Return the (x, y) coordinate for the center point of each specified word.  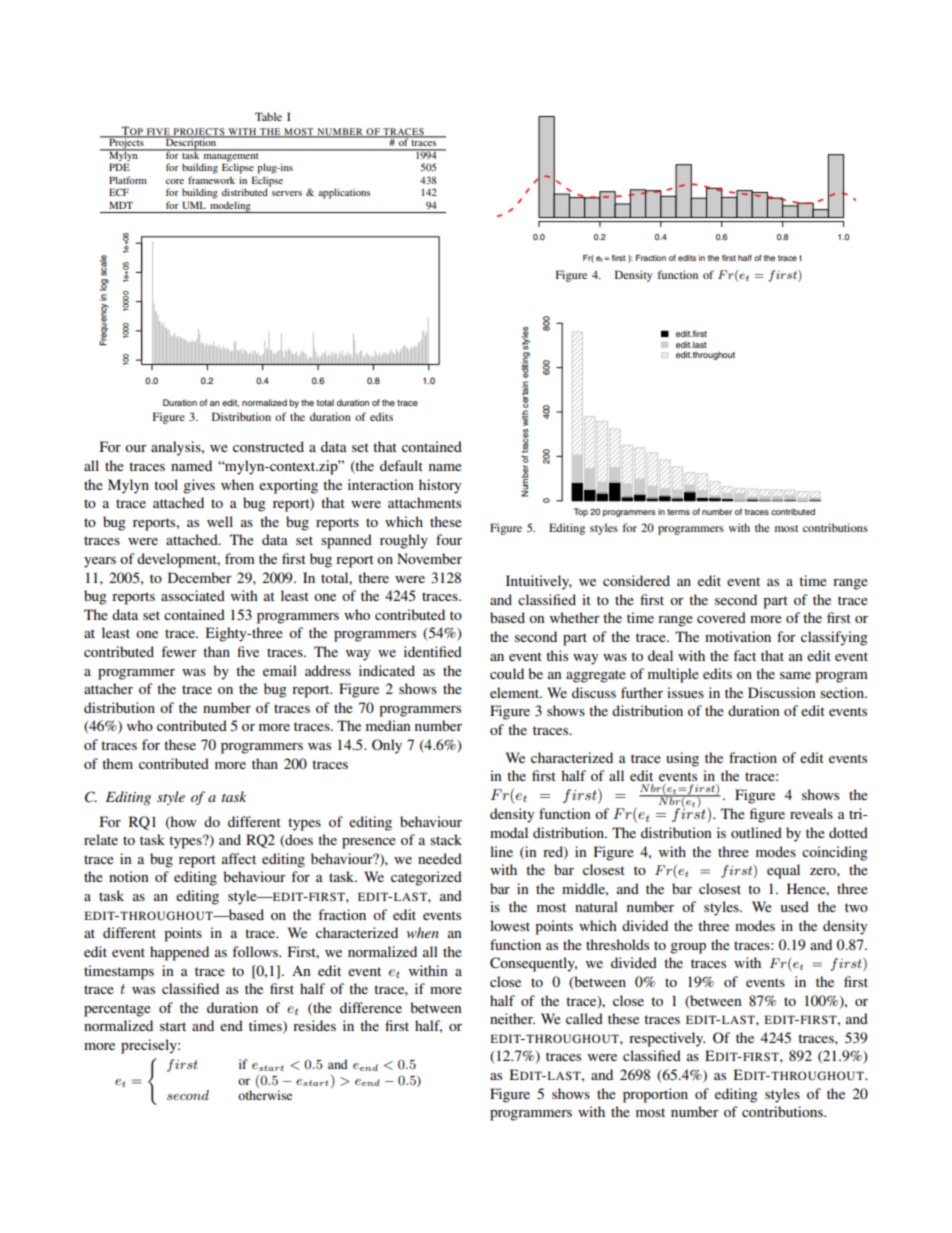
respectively (667, 1039)
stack (446, 839)
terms (678, 512)
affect (239, 858)
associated (193, 595)
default (401, 465)
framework (211, 180)
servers (287, 193)
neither (512, 1018)
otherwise (265, 1095)
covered (721, 617)
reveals (811, 813)
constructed (268, 446)
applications (344, 193)
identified (433, 651)
